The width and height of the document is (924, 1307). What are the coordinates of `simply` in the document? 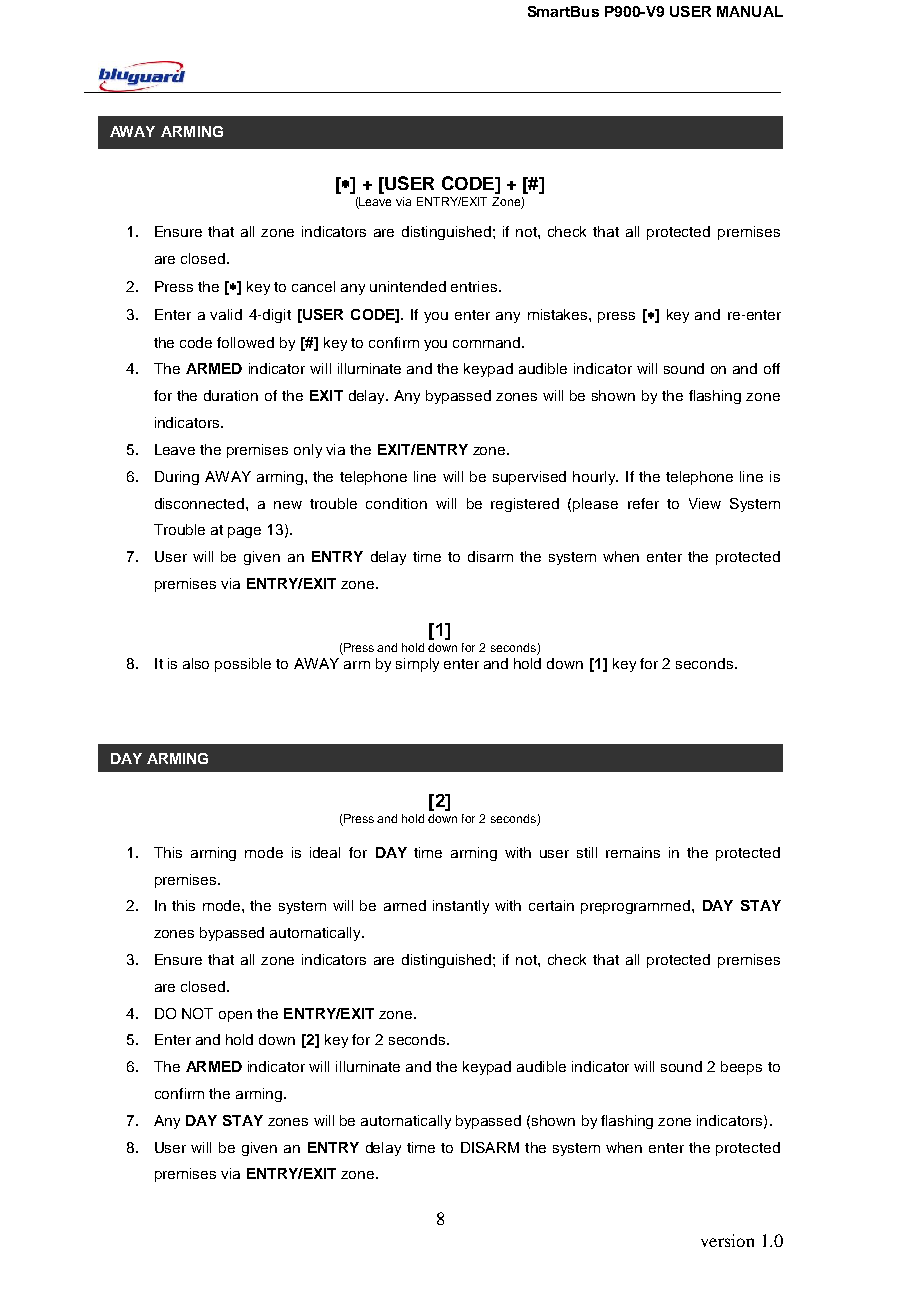 It's located at (417, 665).
